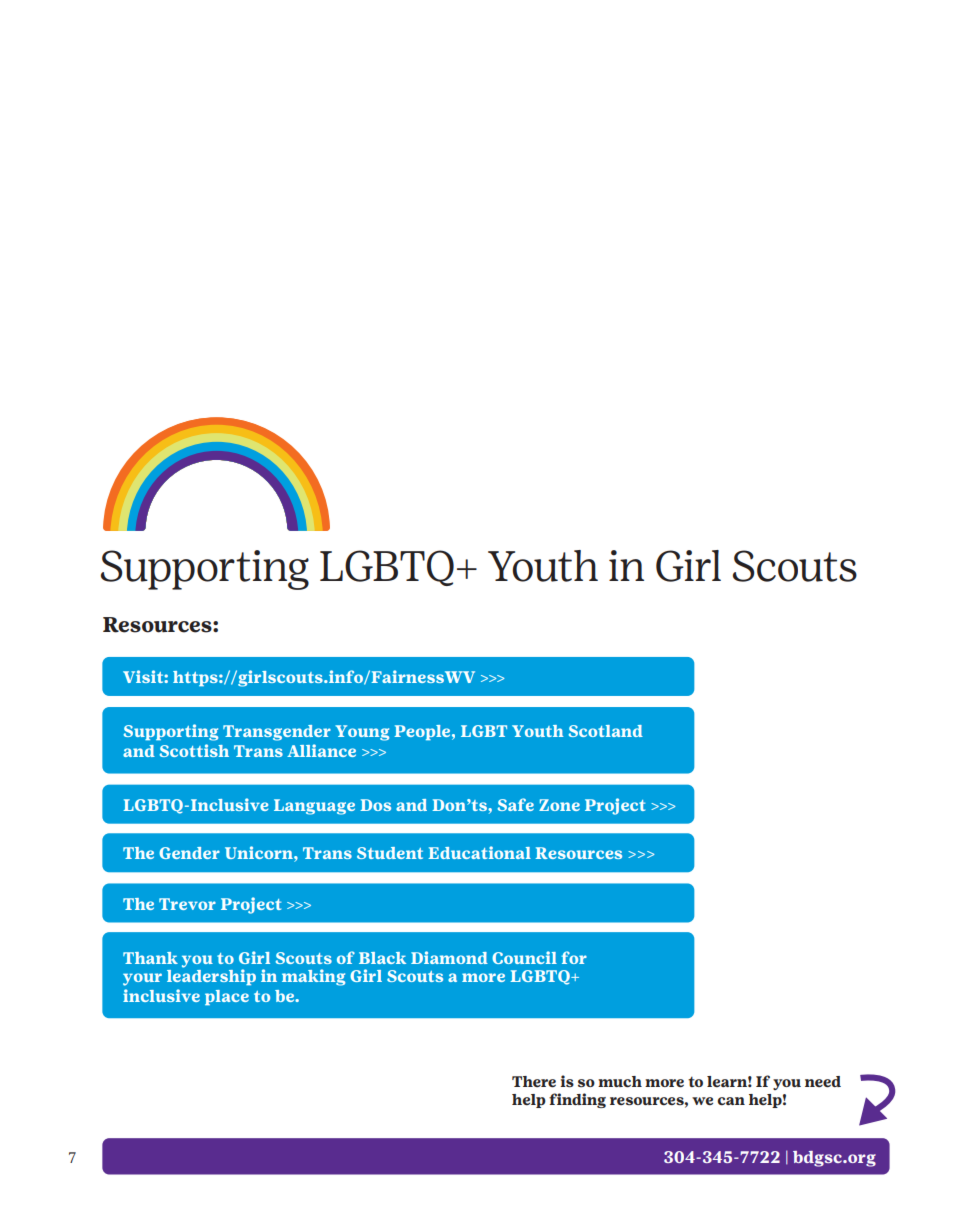 The image size is (958, 1232). I want to click on Trevor, so click(187, 904).
